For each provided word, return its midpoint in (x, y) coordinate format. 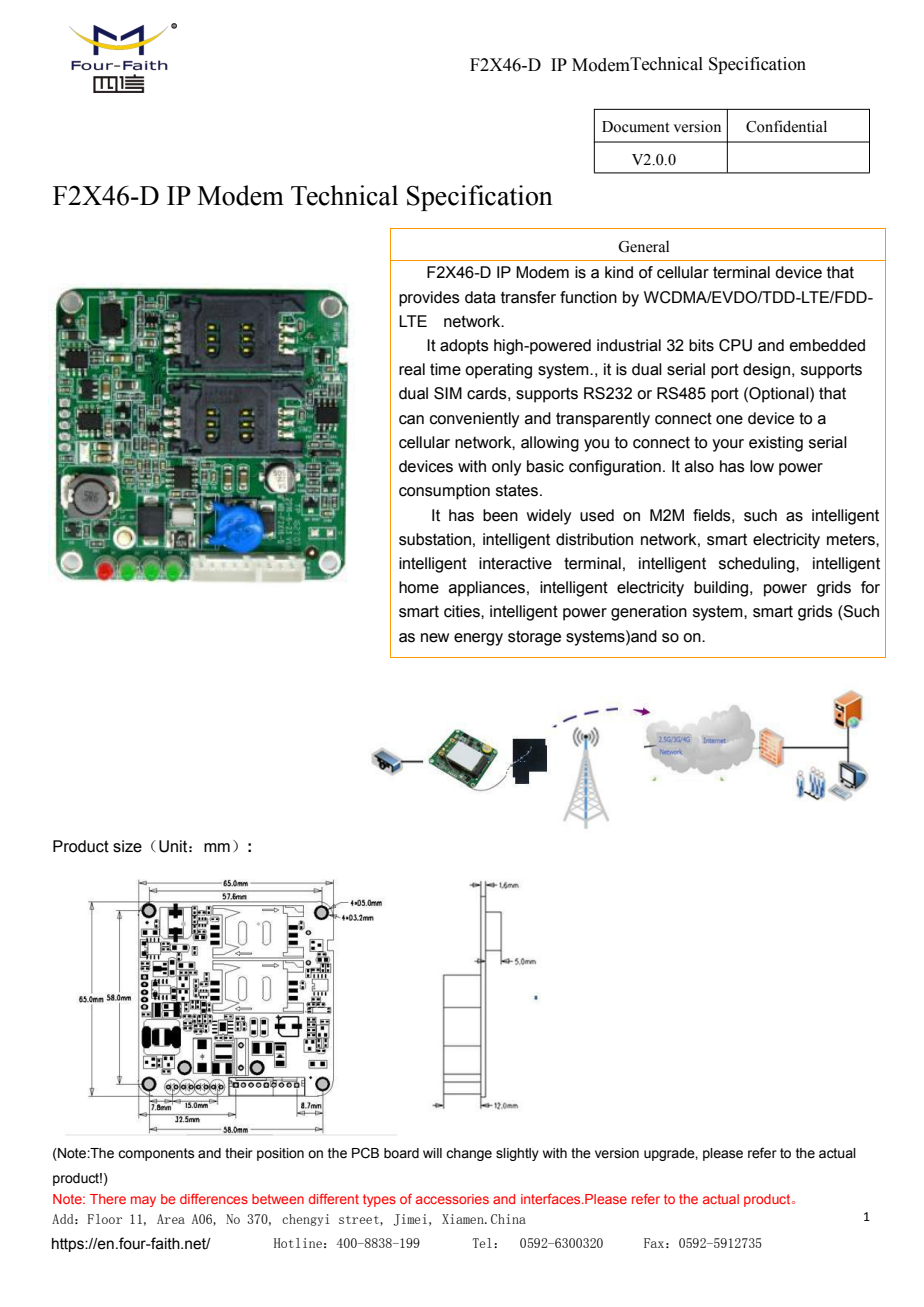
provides (429, 299)
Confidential (786, 126)
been (500, 515)
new (435, 638)
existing (776, 444)
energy (478, 639)
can (411, 420)
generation (649, 613)
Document (636, 127)
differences (214, 1199)
